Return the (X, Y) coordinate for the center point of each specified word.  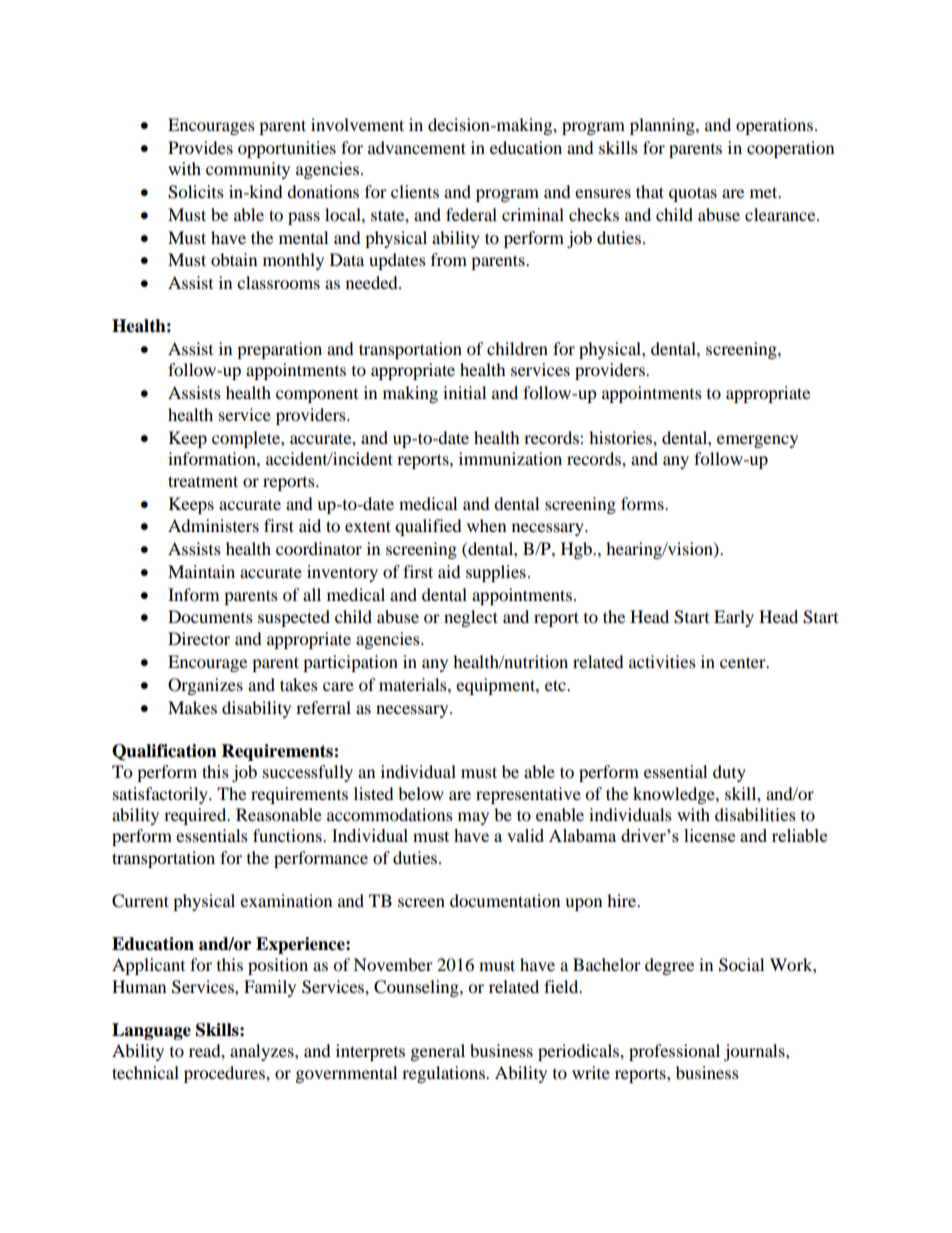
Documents (210, 616)
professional (674, 1052)
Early (734, 618)
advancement (417, 147)
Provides (200, 147)
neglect (471, 618)
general (438, 1052)
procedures (225, 1074)
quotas (693, 194)
